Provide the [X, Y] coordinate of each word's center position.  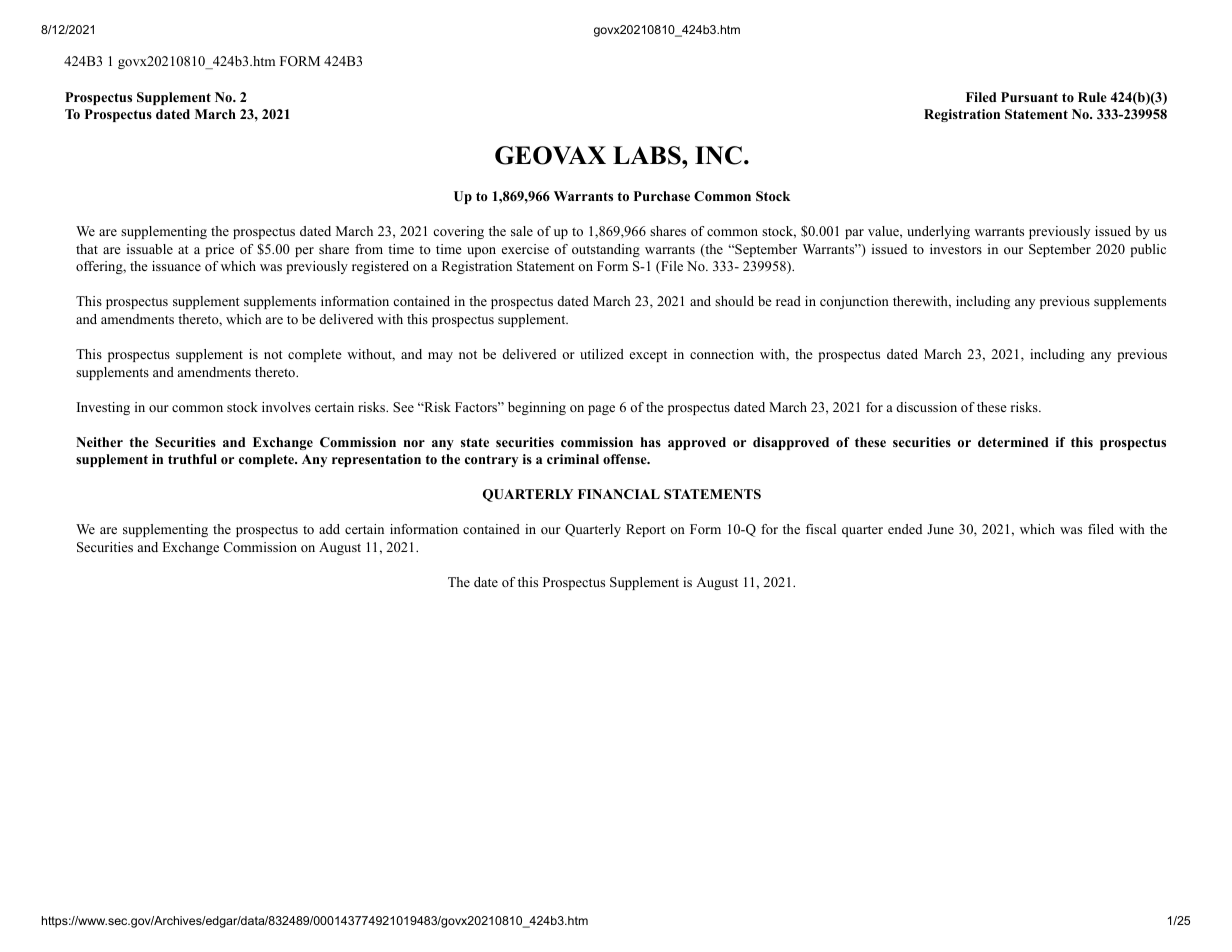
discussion [926, 407]
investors [956, 249]
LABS [648, 155]
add [329, 529]
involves [286, 407]
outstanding [606, 250]
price [219, 250]
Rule [1092, 97]
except [648, 356]
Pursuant [1029, 97]
